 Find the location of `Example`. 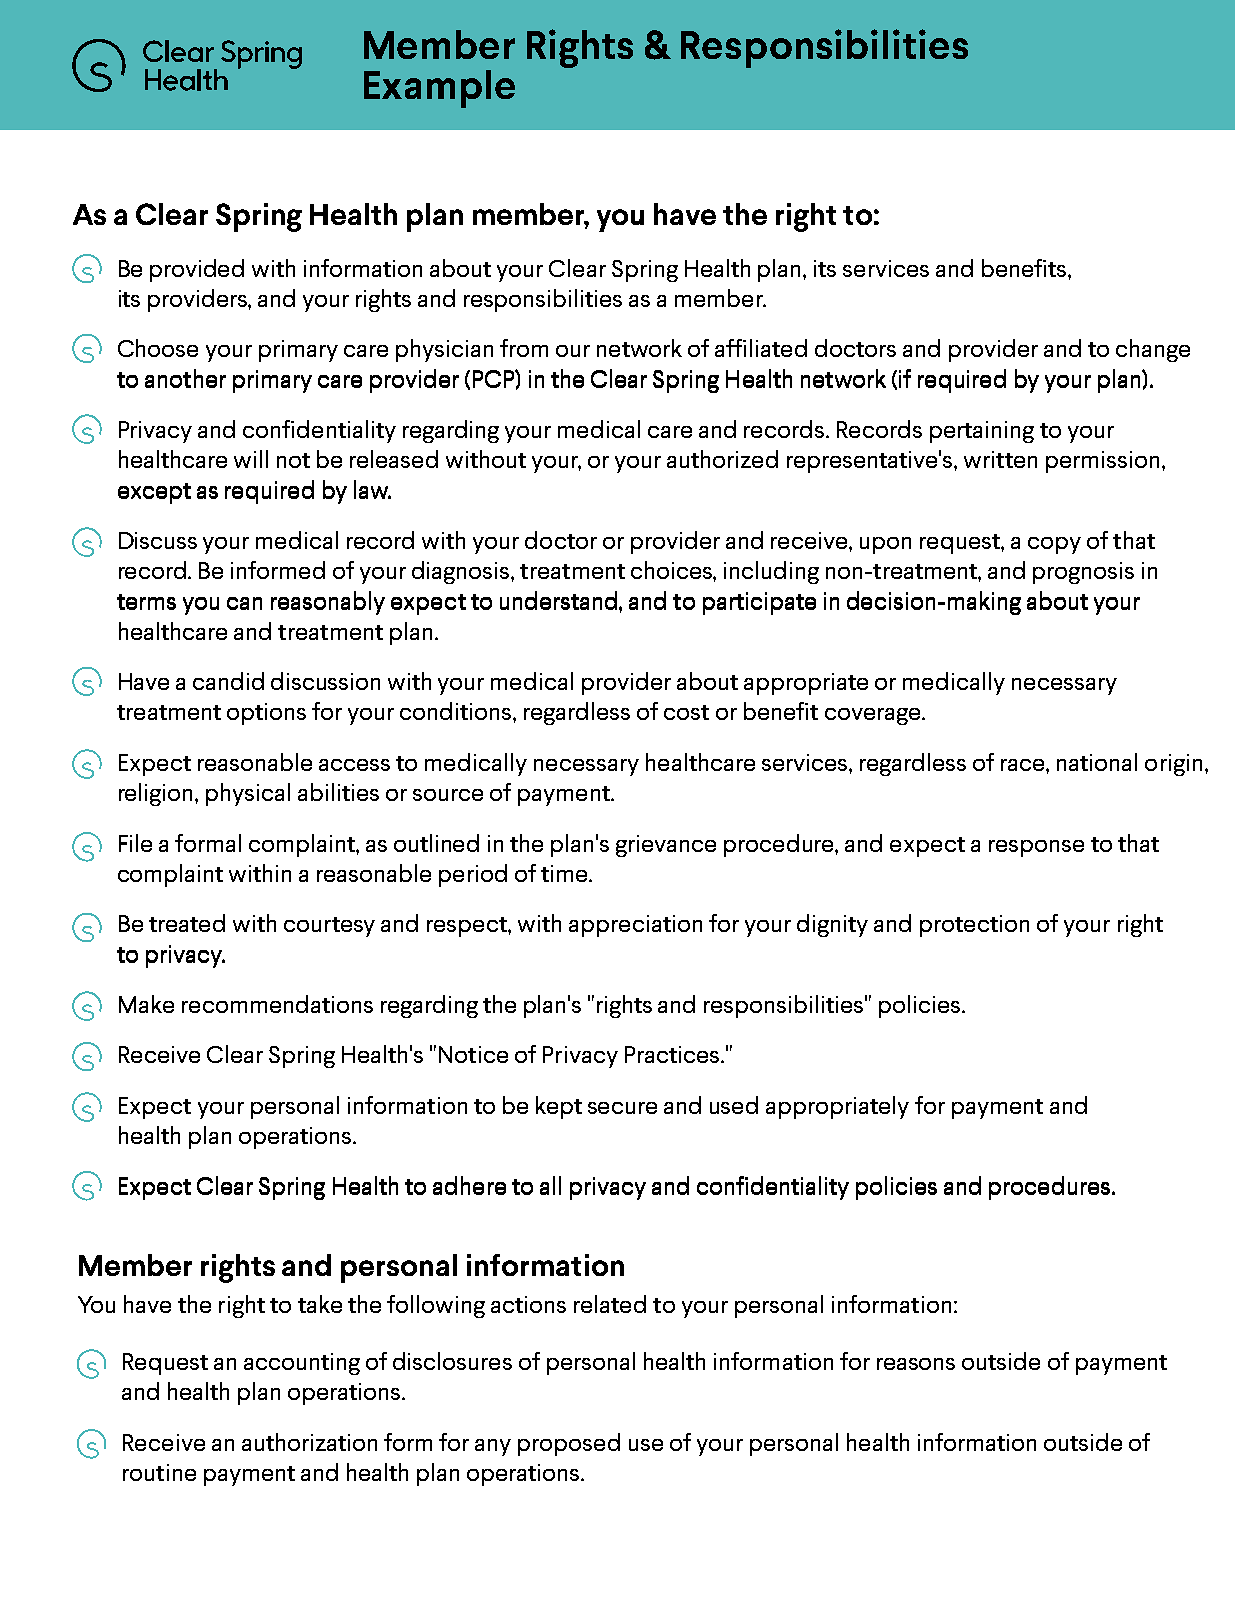

Example is located at coordinates (439, 89).
